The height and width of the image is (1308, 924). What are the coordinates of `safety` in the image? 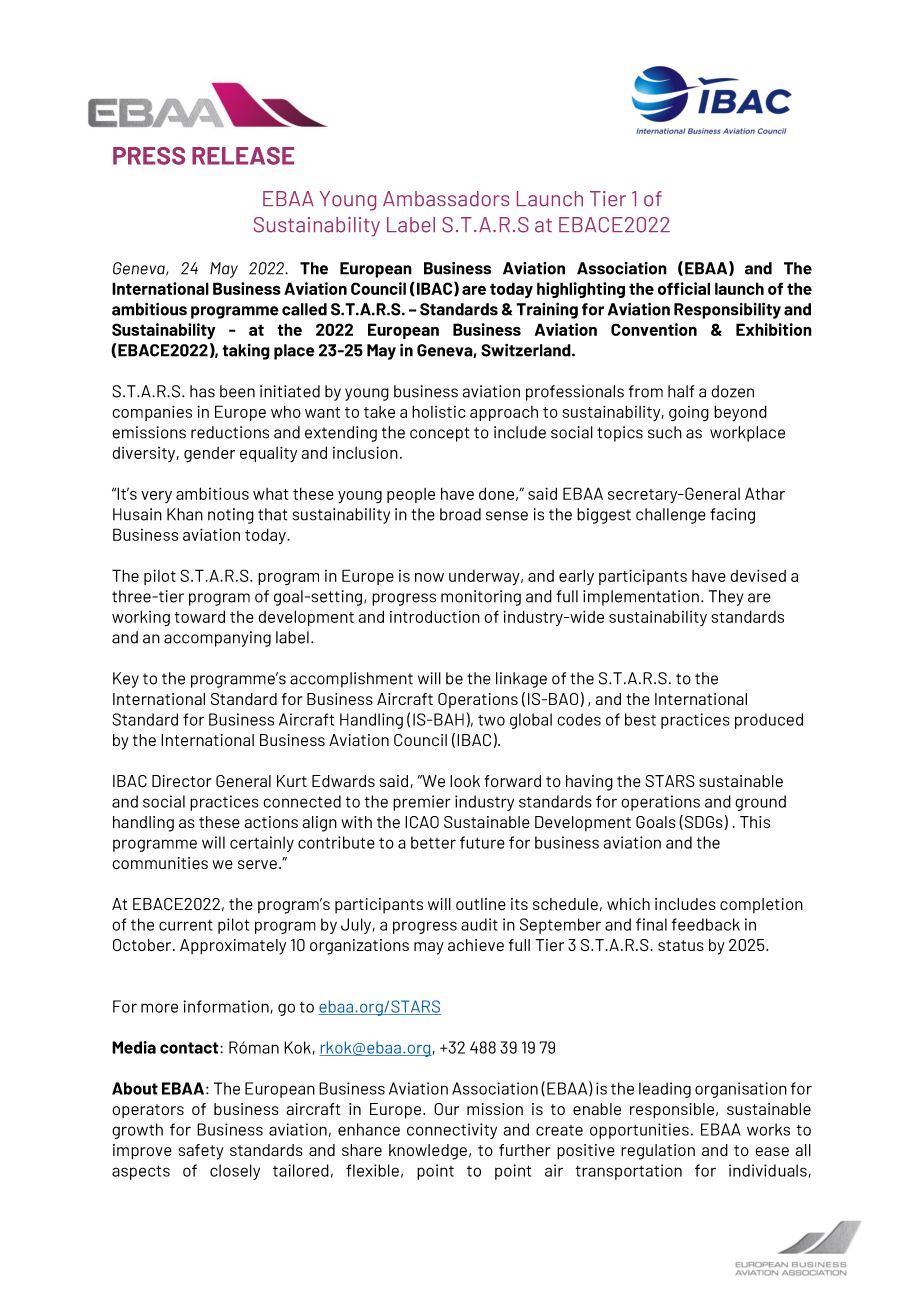 It's located at (201, 1152).
